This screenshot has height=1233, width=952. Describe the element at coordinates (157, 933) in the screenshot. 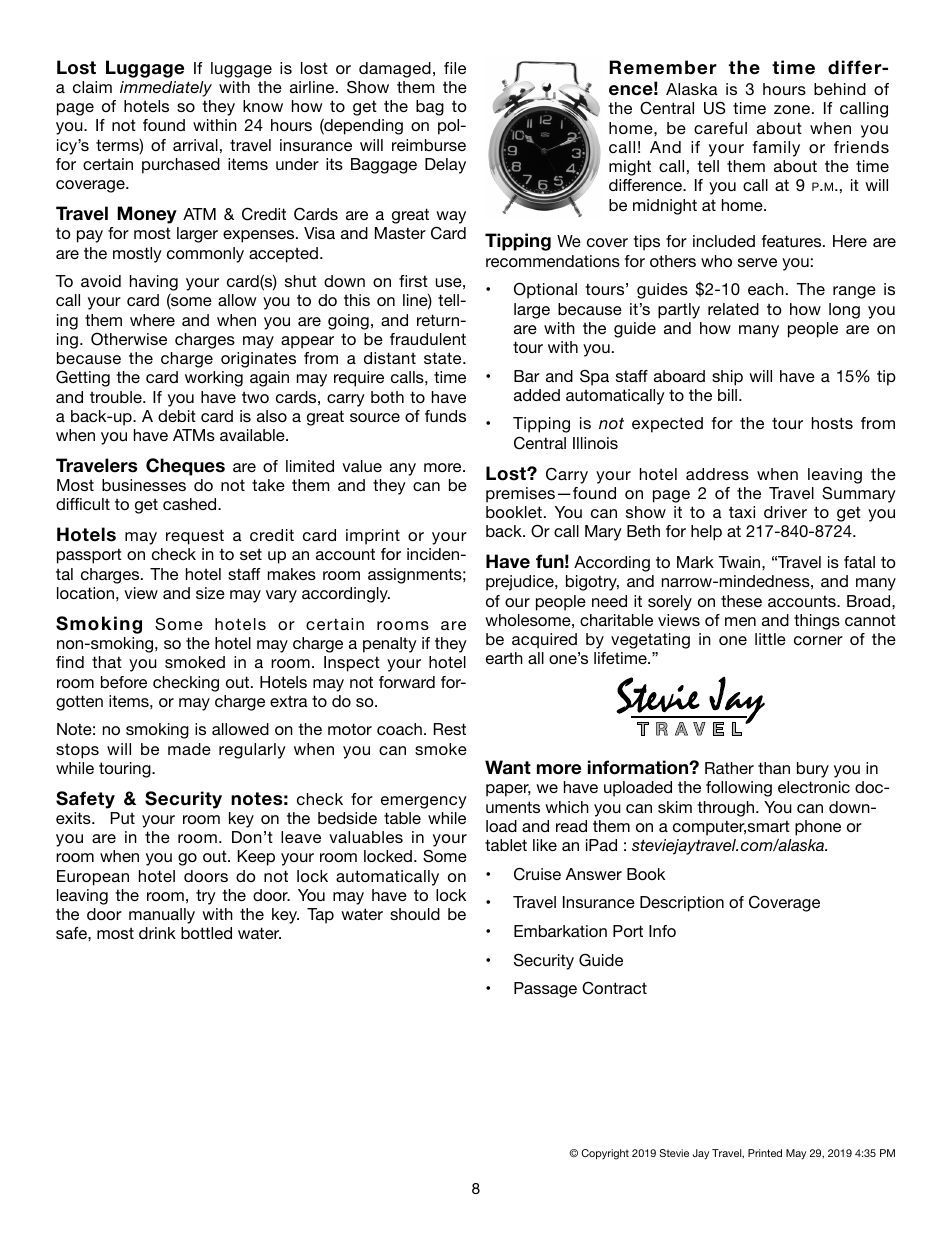

I see `drink` at that location.
